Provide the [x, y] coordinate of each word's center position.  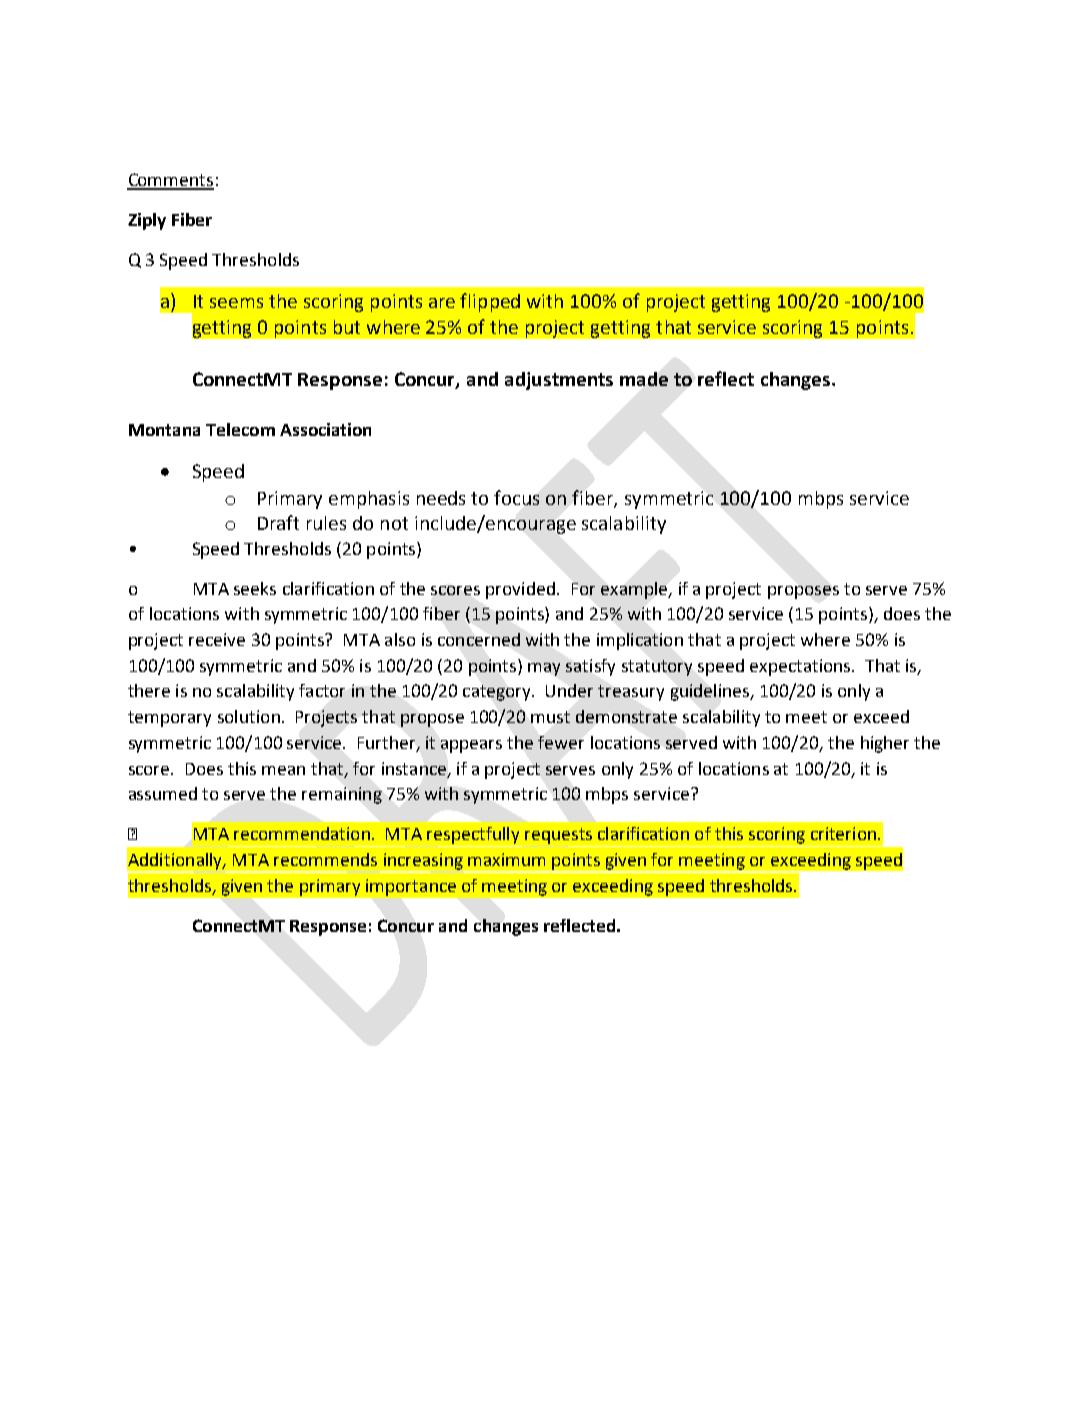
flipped [490, 302]
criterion [845, 833]
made [644, 379]
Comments [170, 181]
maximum [506, 859]
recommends [325, 859]
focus [516, 497]
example [635, 590]
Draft [278, 522]
